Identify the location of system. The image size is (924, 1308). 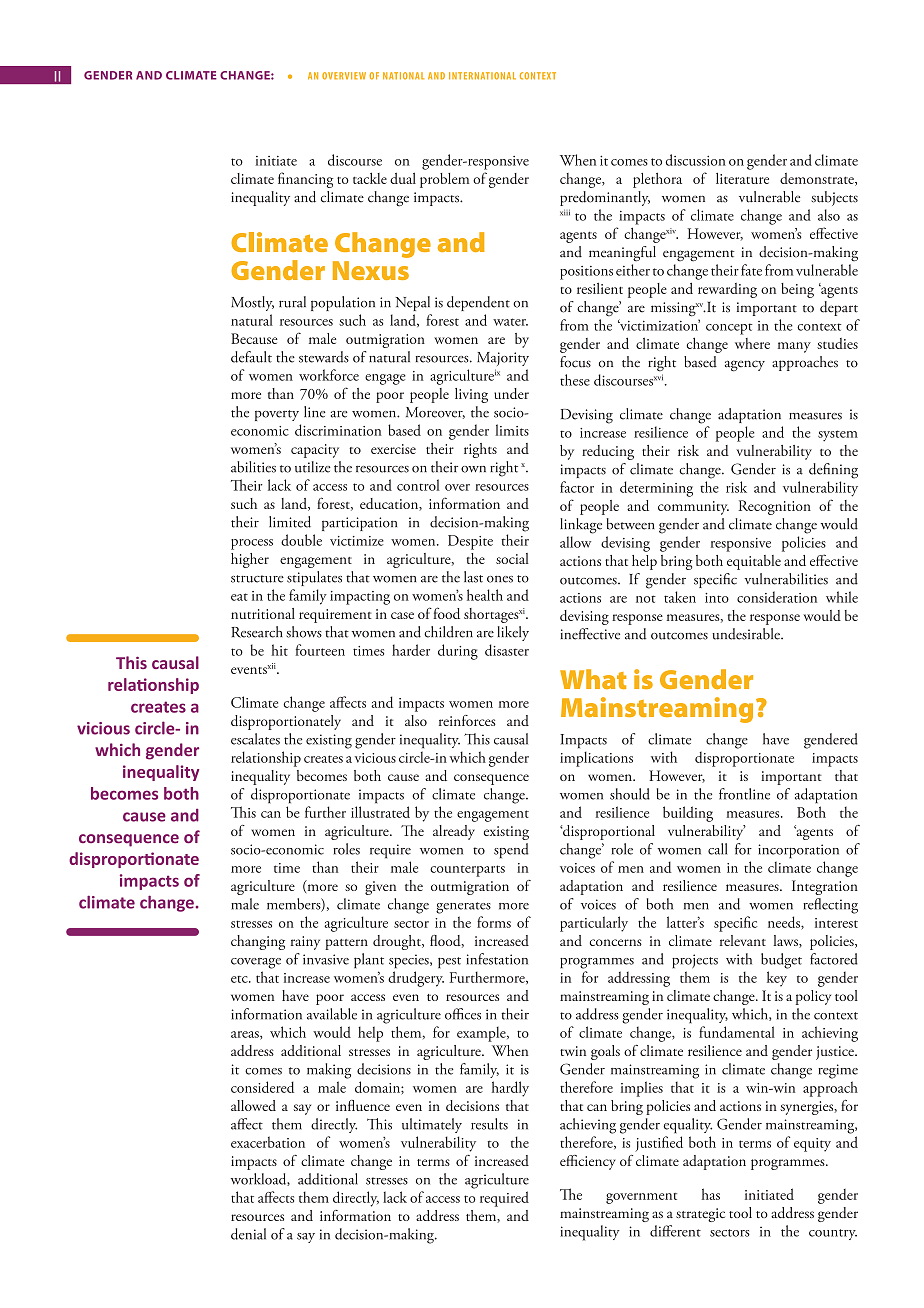
(838, 436).
